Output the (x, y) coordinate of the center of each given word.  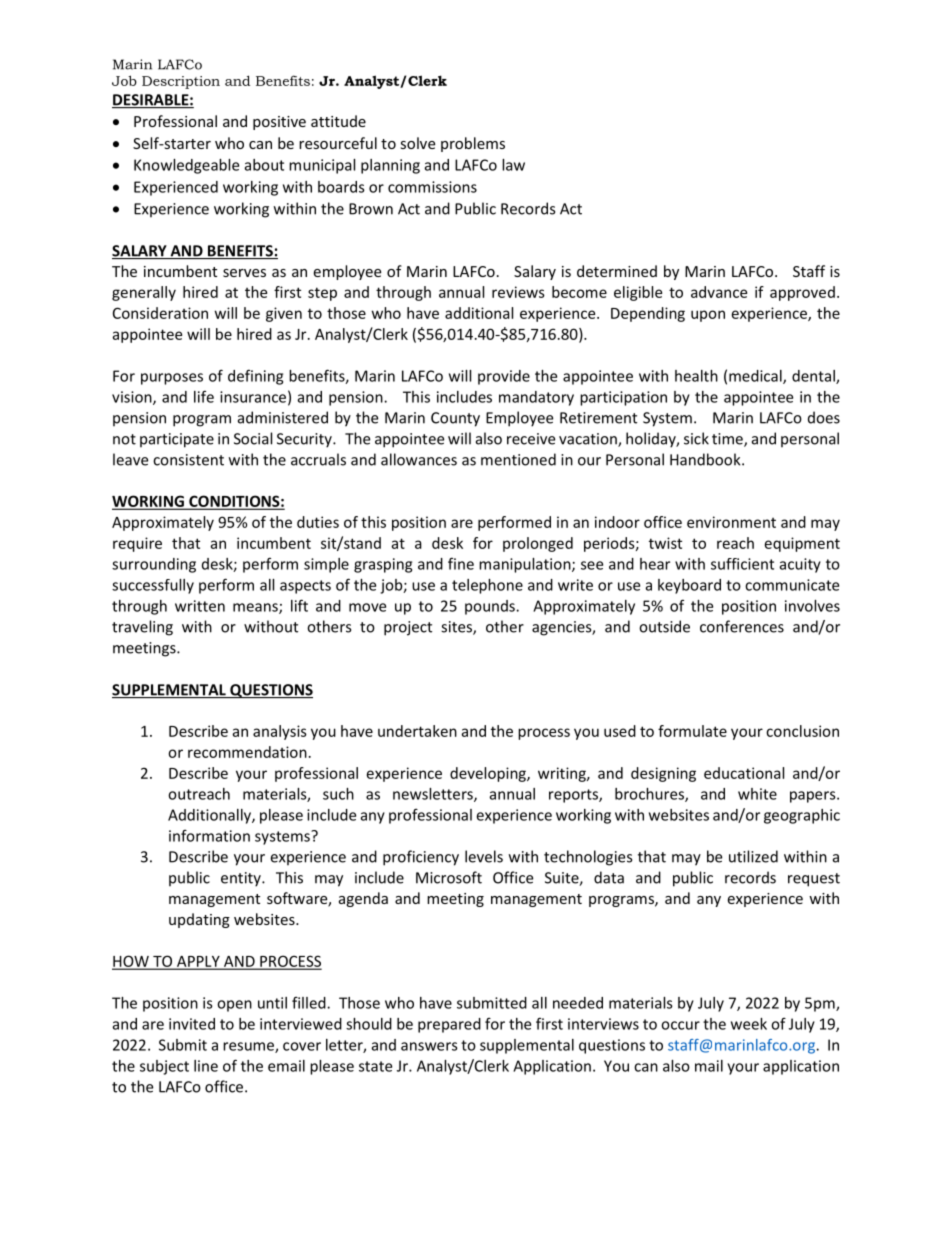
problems (473, 144)
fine (461, 563)
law (513, 165)
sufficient (742, 564)
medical (756, 377)
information (209, 835)
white (757, 794)
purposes (172, 379)
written (200, 606)
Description (181, 82)
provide (504, 377)
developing (489, 774)
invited (192, 1024)
